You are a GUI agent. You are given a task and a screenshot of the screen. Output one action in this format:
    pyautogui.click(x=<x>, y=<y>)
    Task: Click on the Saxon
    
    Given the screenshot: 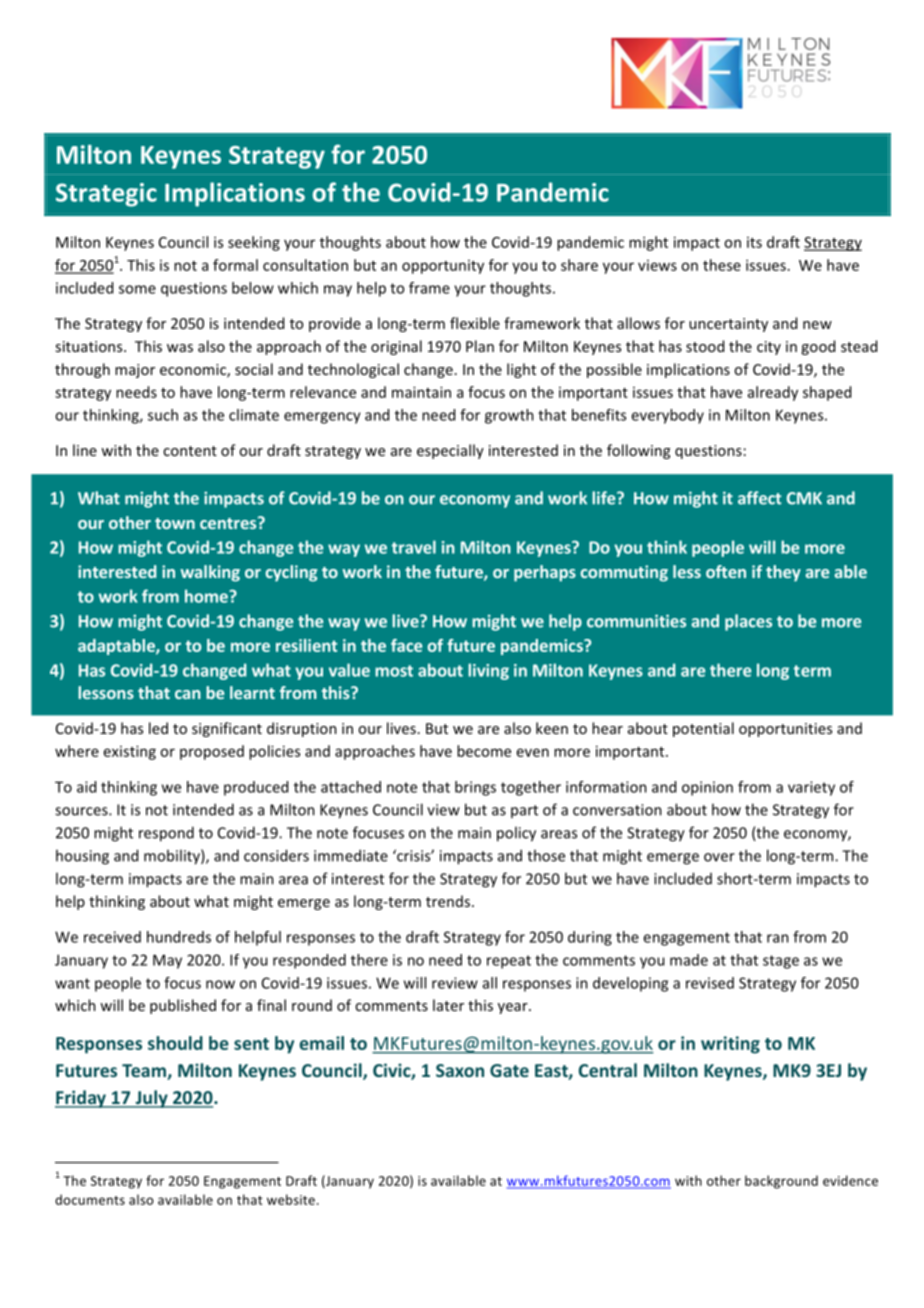 What is the action you would take?
    pyautogui.click(x=460, y=1070)
